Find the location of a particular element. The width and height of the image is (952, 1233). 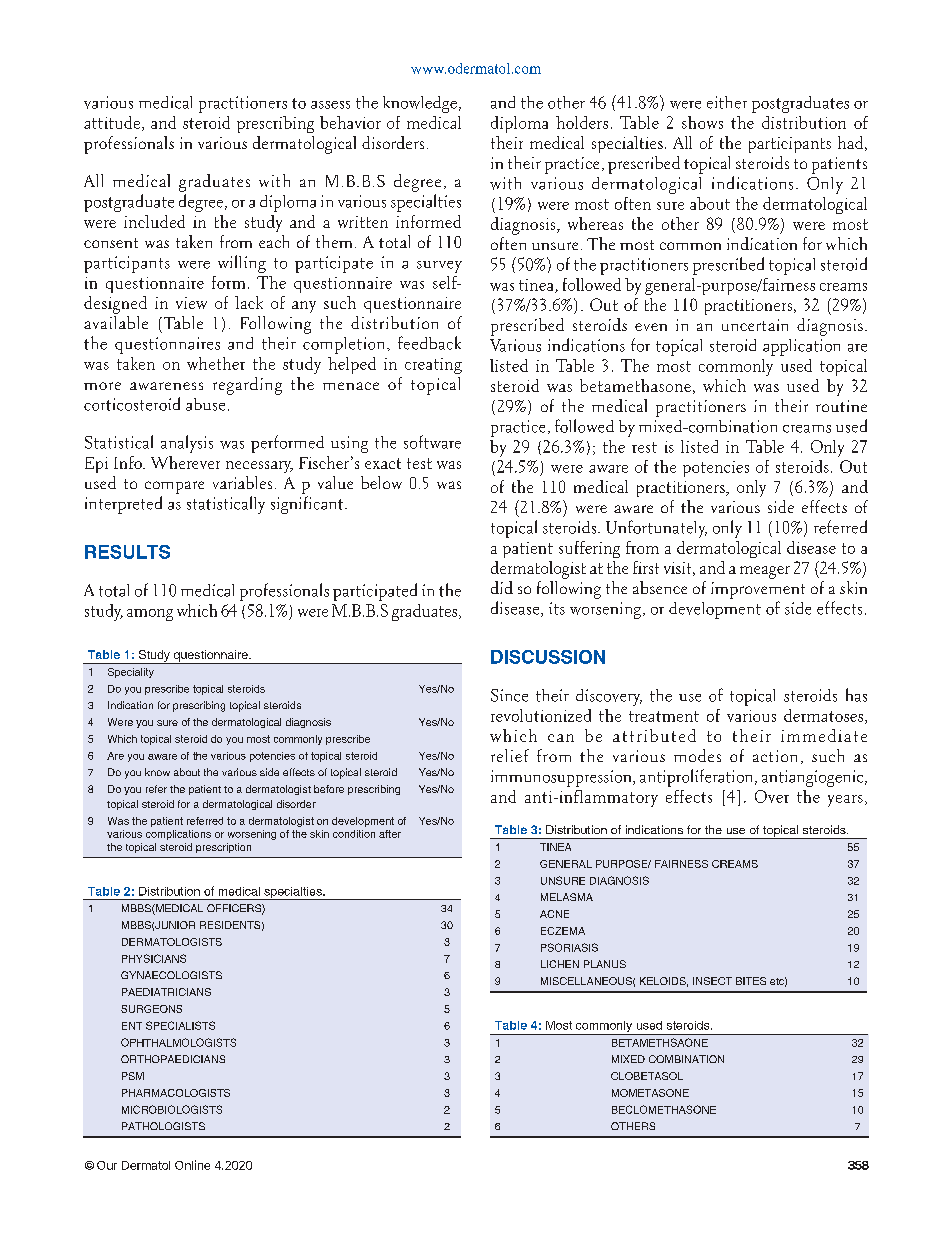

PATHOLOGISTS is located at coordinates (163, 1126).
